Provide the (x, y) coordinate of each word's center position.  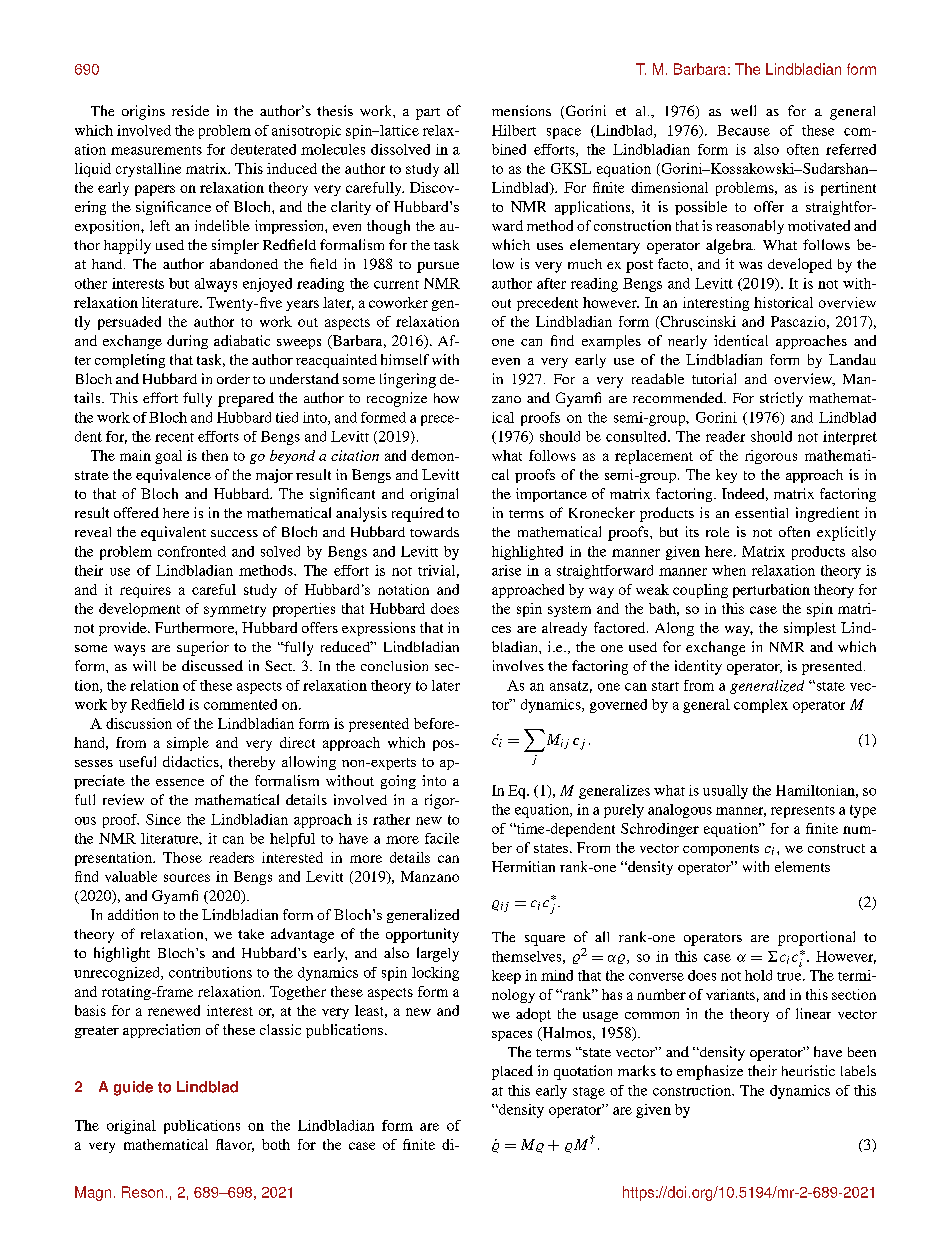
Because (743, 130)
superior (203, 648)
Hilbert (514, 130)
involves (518, 665)
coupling (700, 591)
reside (190, 110)
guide (133, 1088)
